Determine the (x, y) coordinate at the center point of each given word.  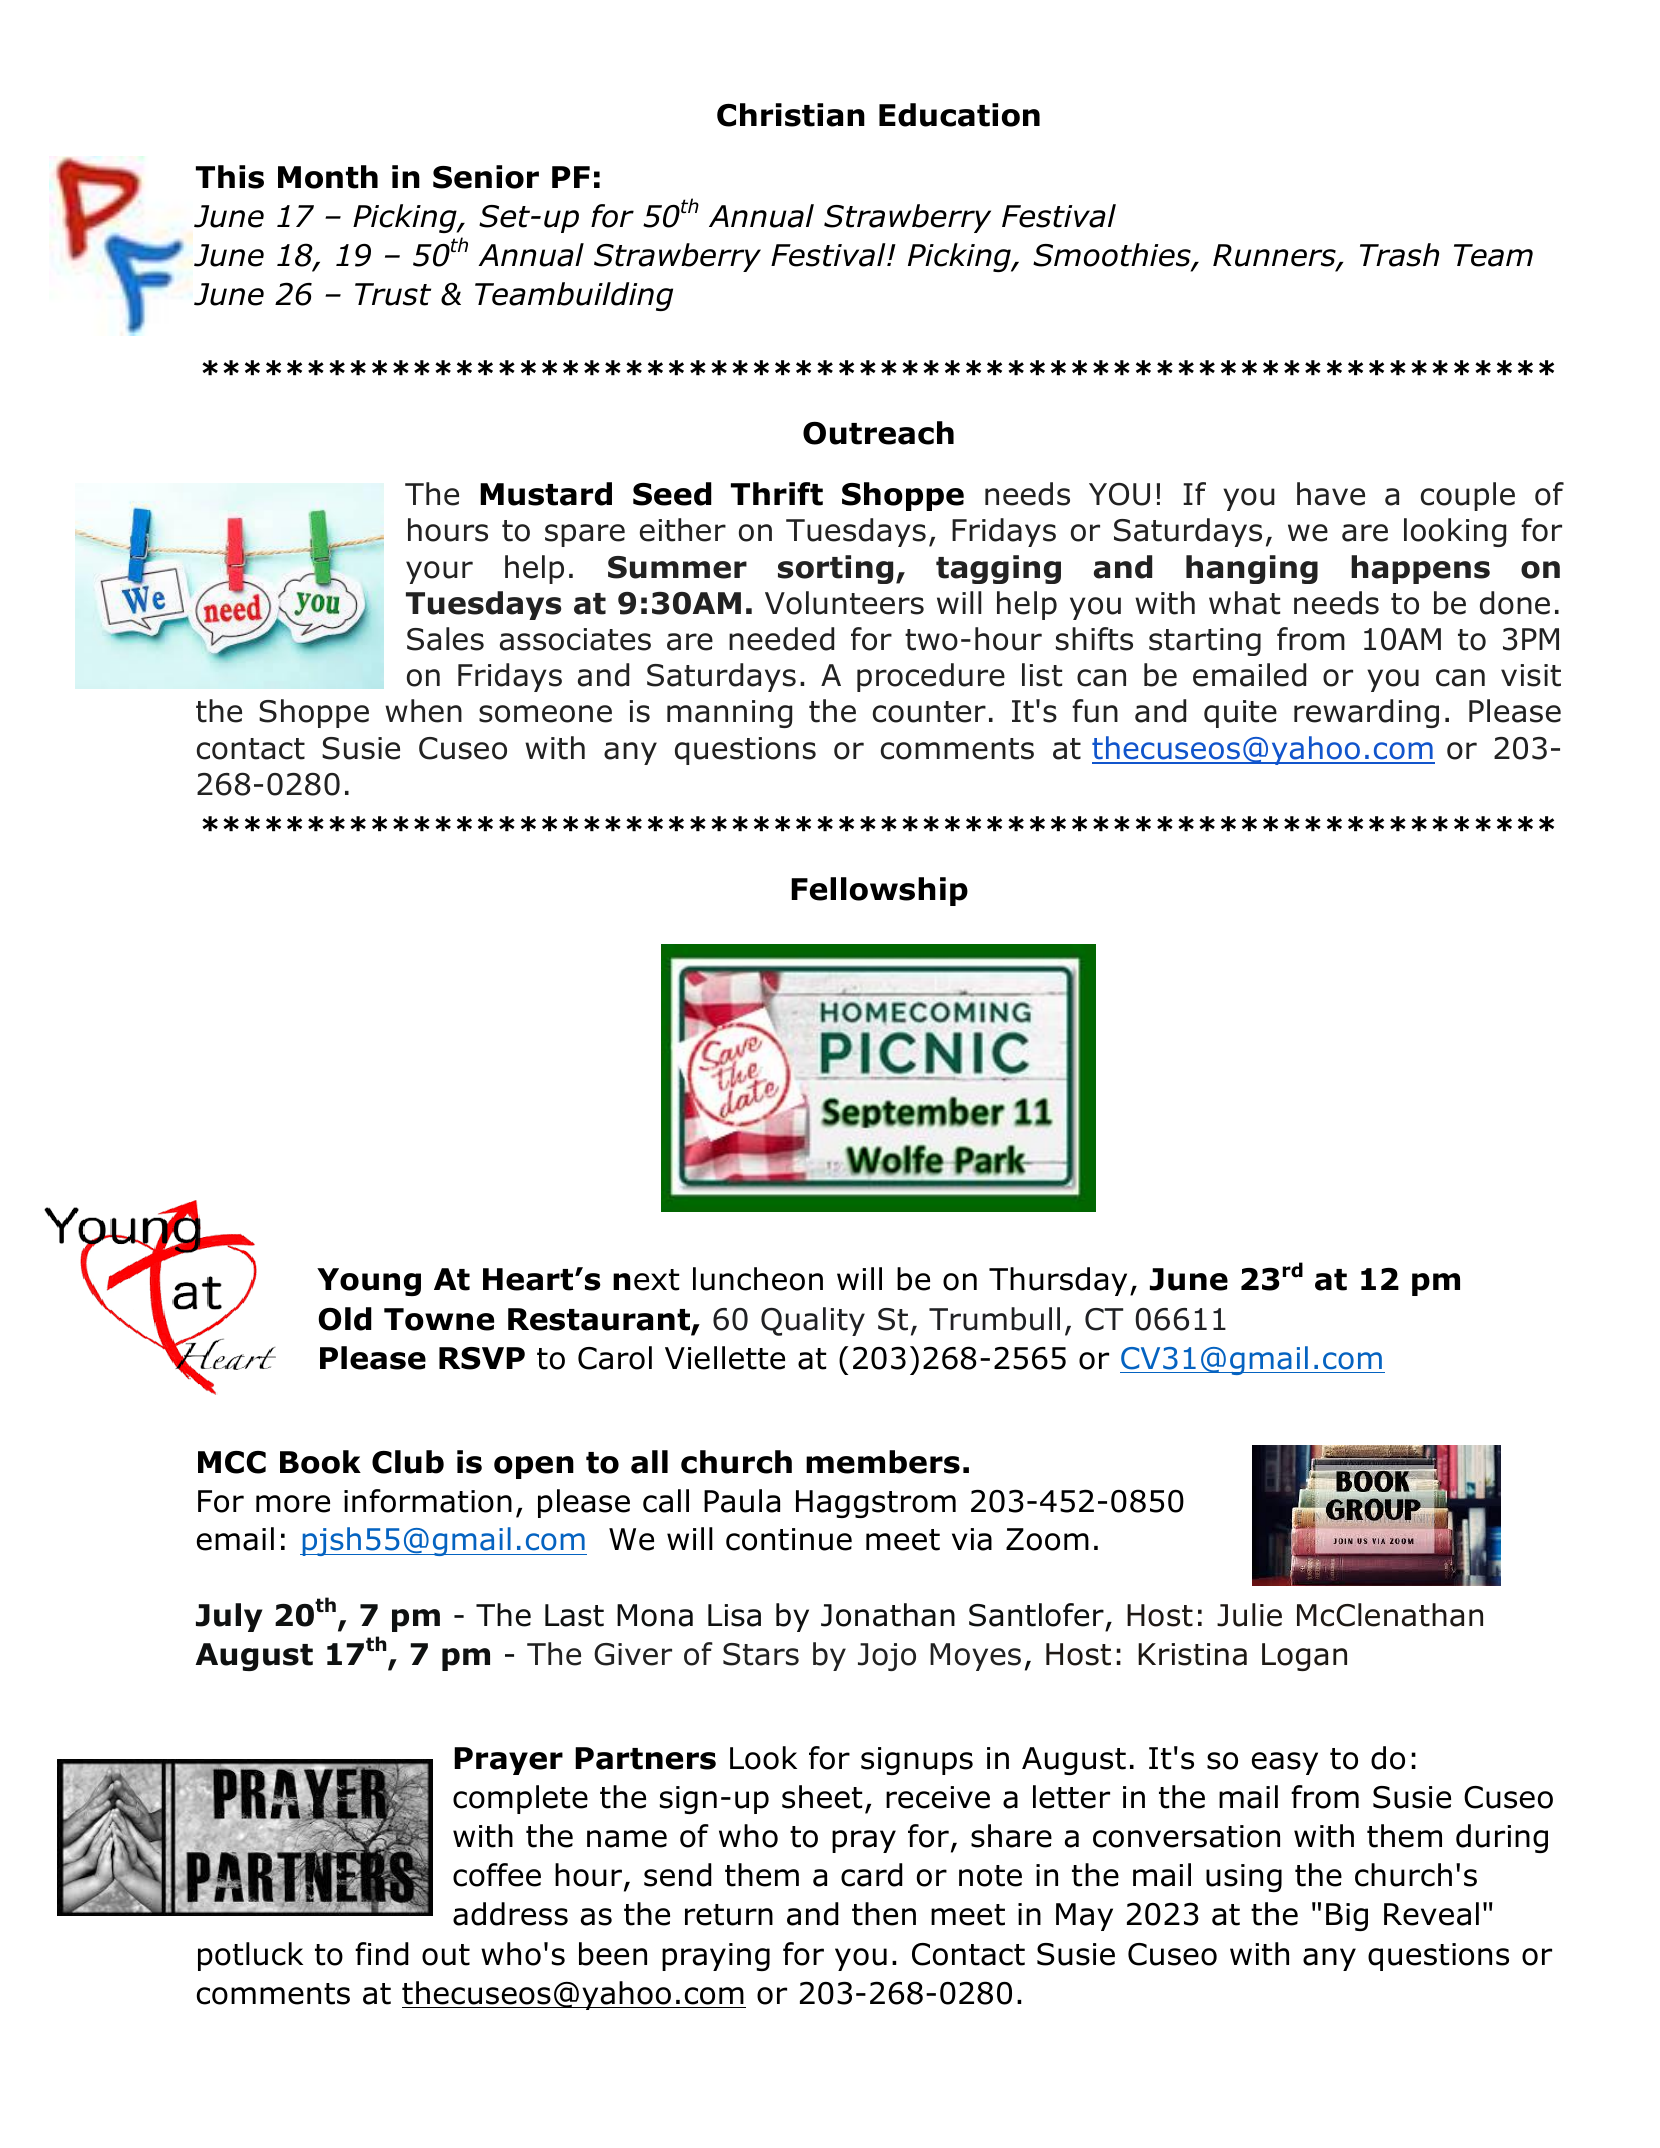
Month (328, 177)
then (884, 1914)
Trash (1399, 255)
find (382, 1954)
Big (1347, 1917)
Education (959, 115)
